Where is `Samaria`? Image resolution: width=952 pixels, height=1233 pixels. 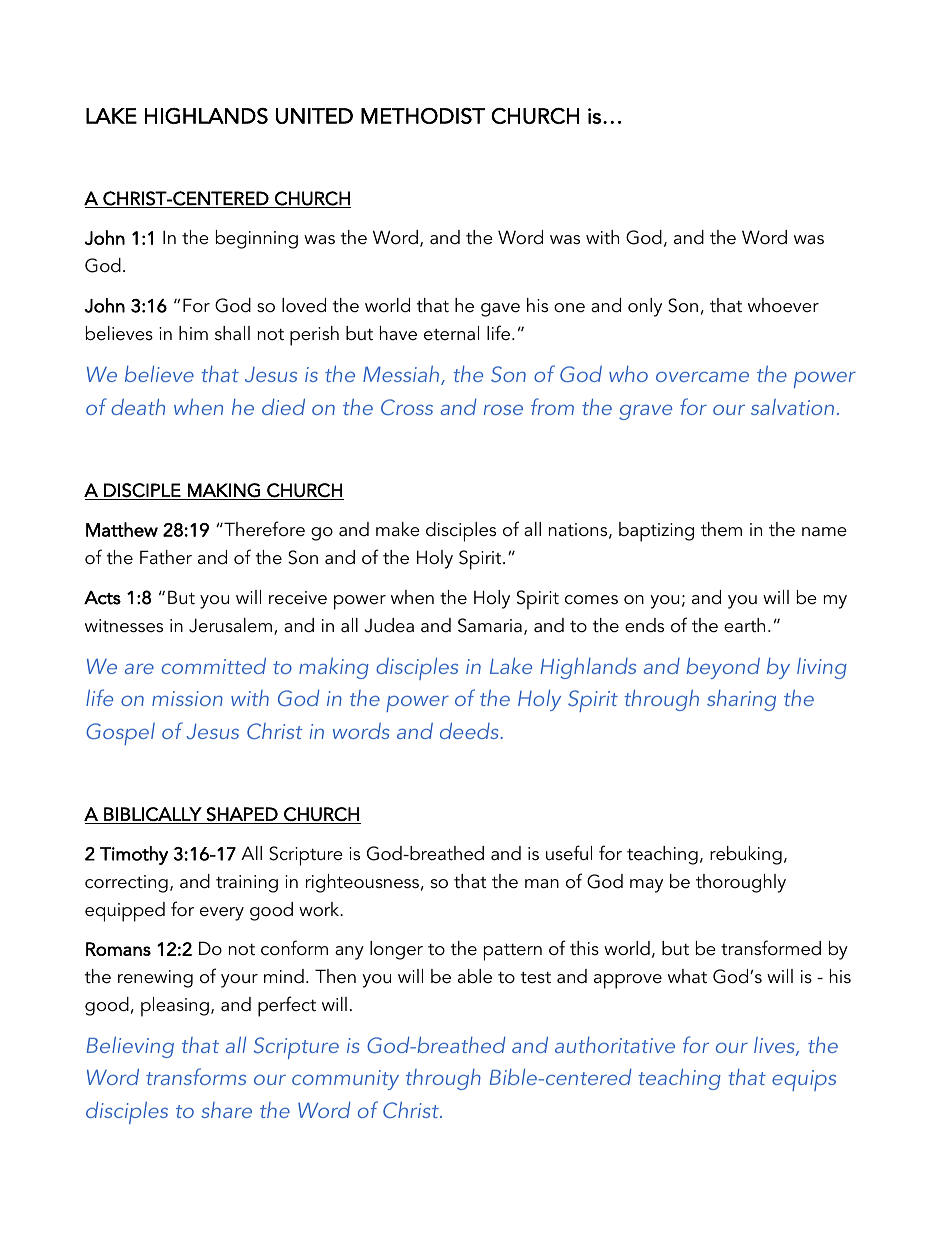 Samaria is located at coordinates (490, 625).
